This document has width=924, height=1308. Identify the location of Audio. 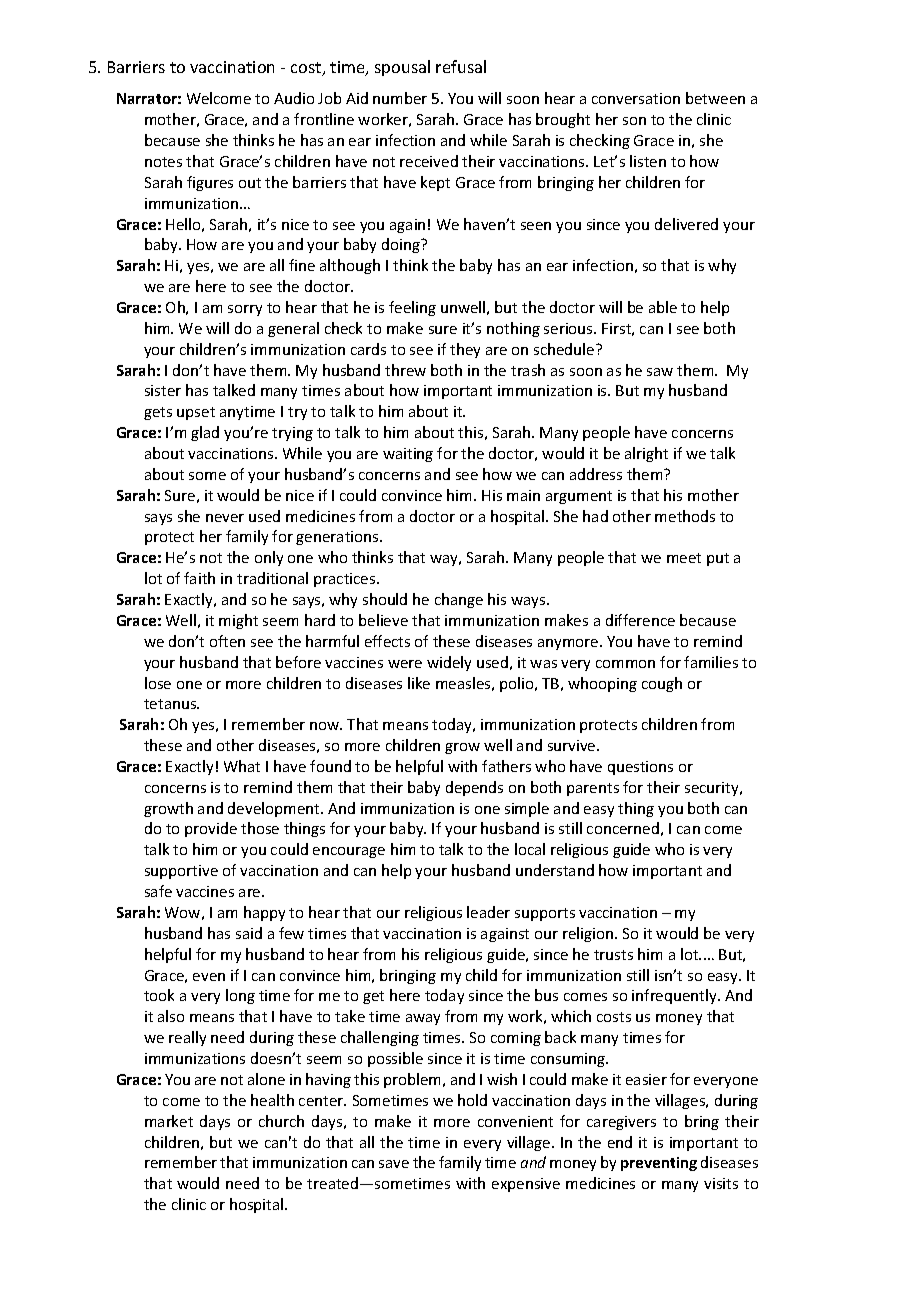
(294, 98).
